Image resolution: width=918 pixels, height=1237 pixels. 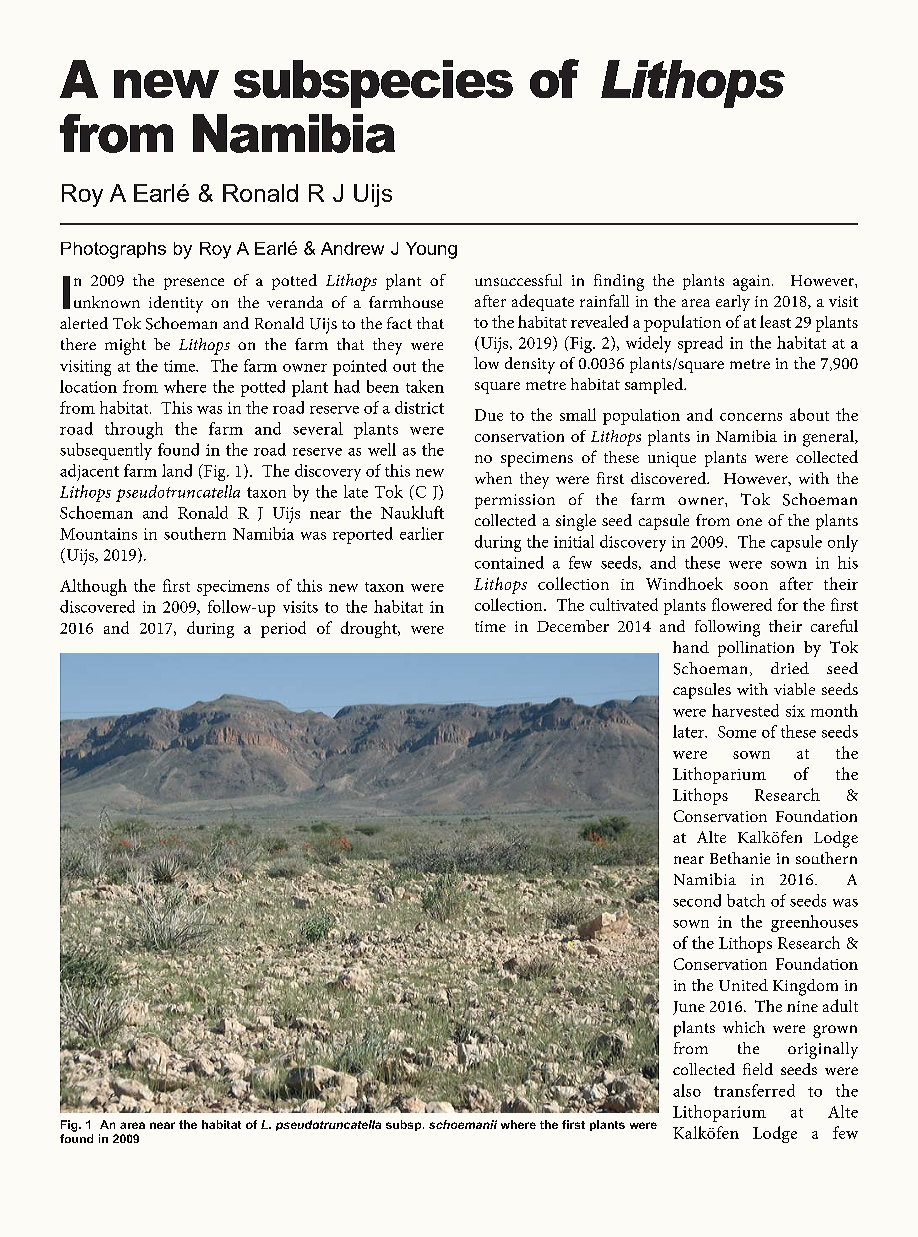 What do you see at coordinates (177, 470) in the screenshot?
I see `land` at bounding box center [177, 470].
